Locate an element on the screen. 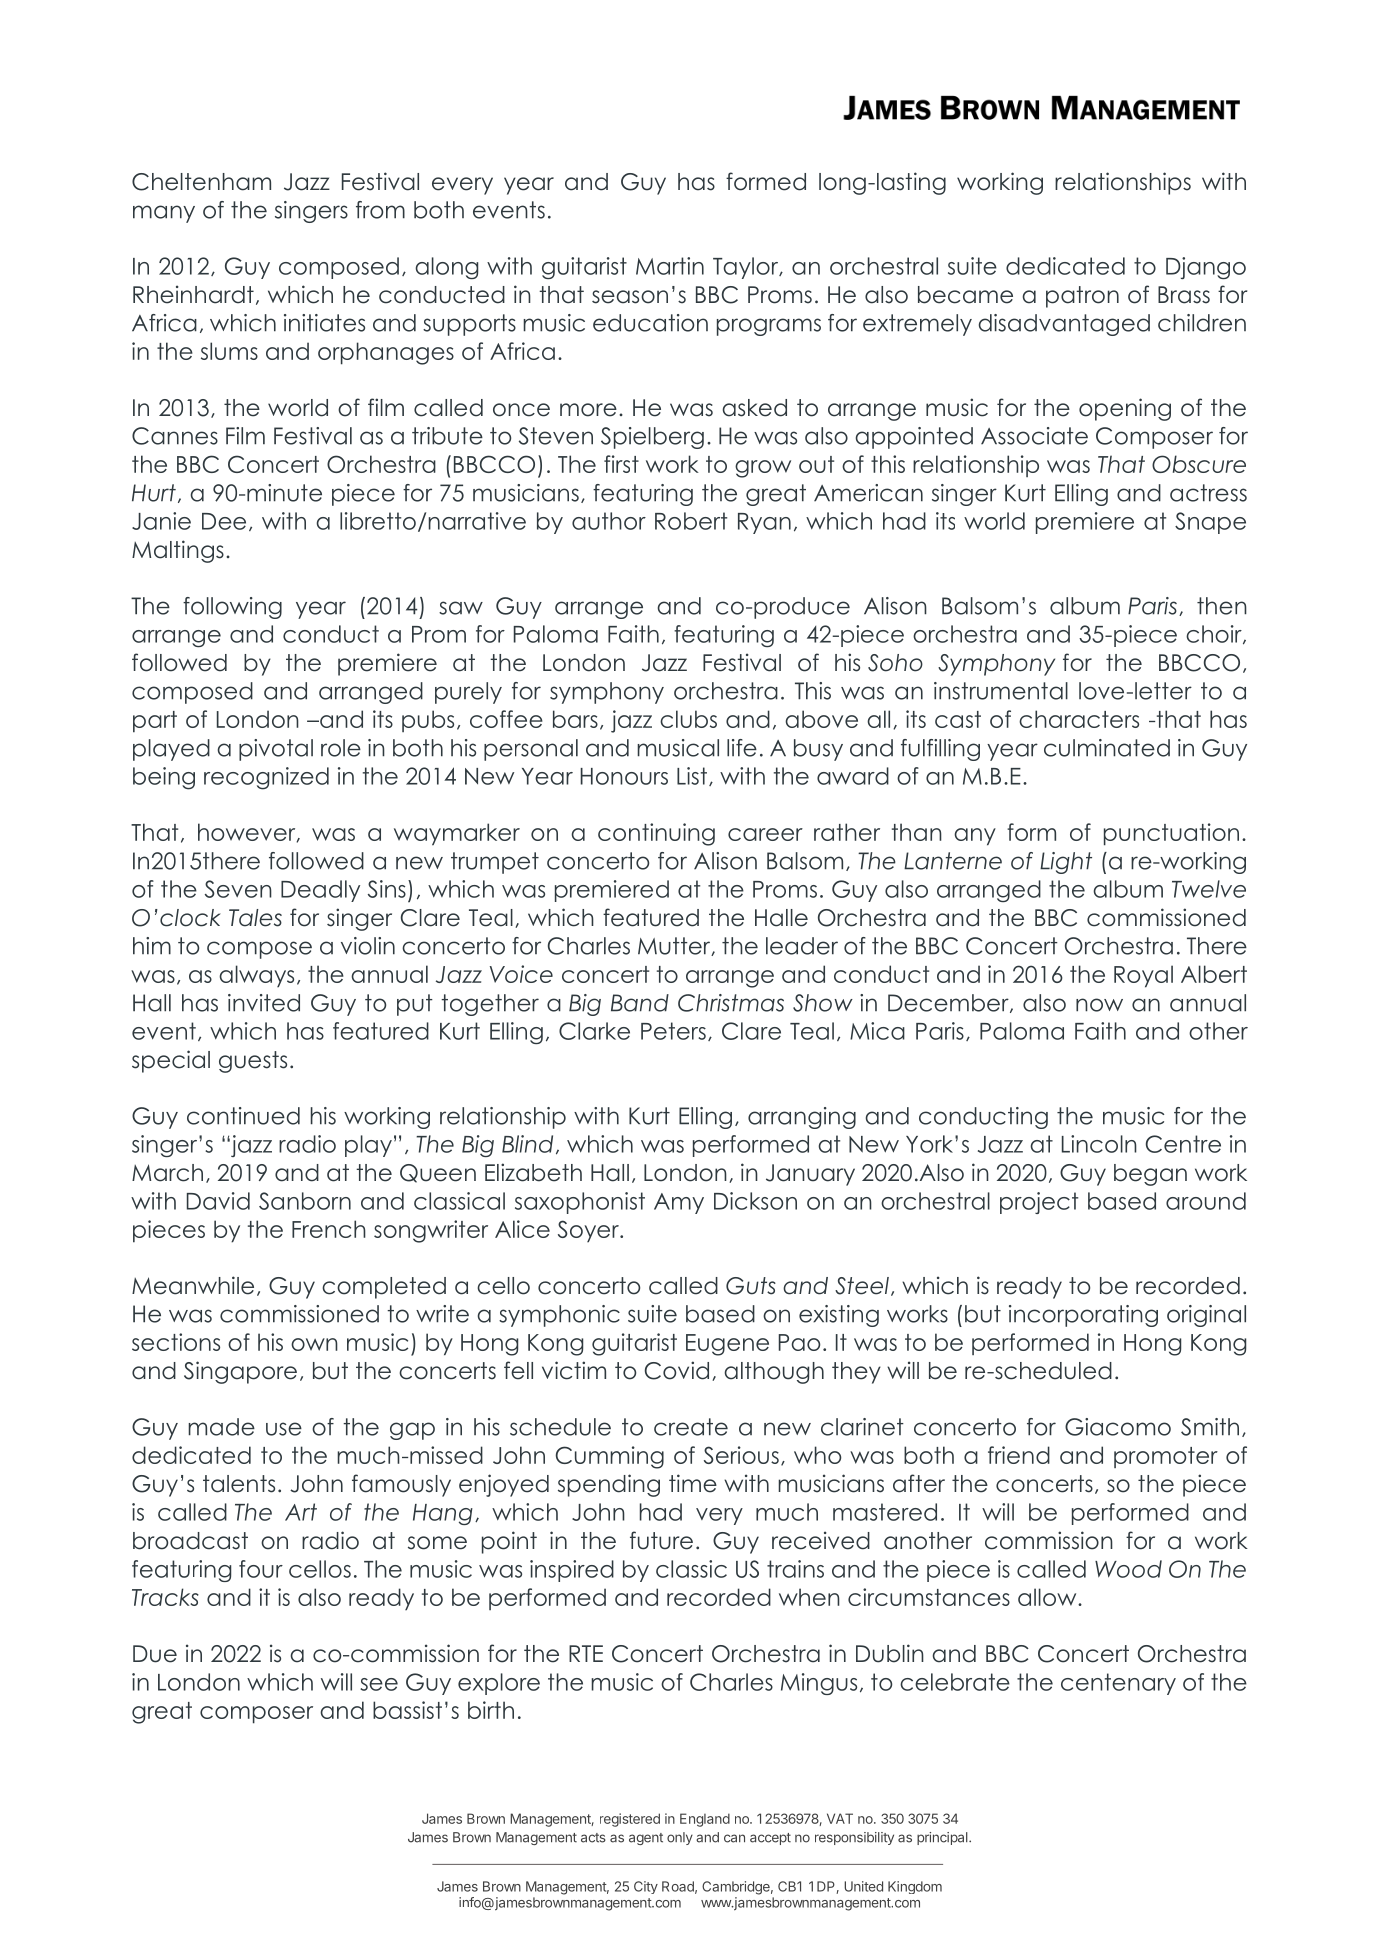 This screenshot has width=1379, height=1950. Peters is located at coordinates (673, 1031).
